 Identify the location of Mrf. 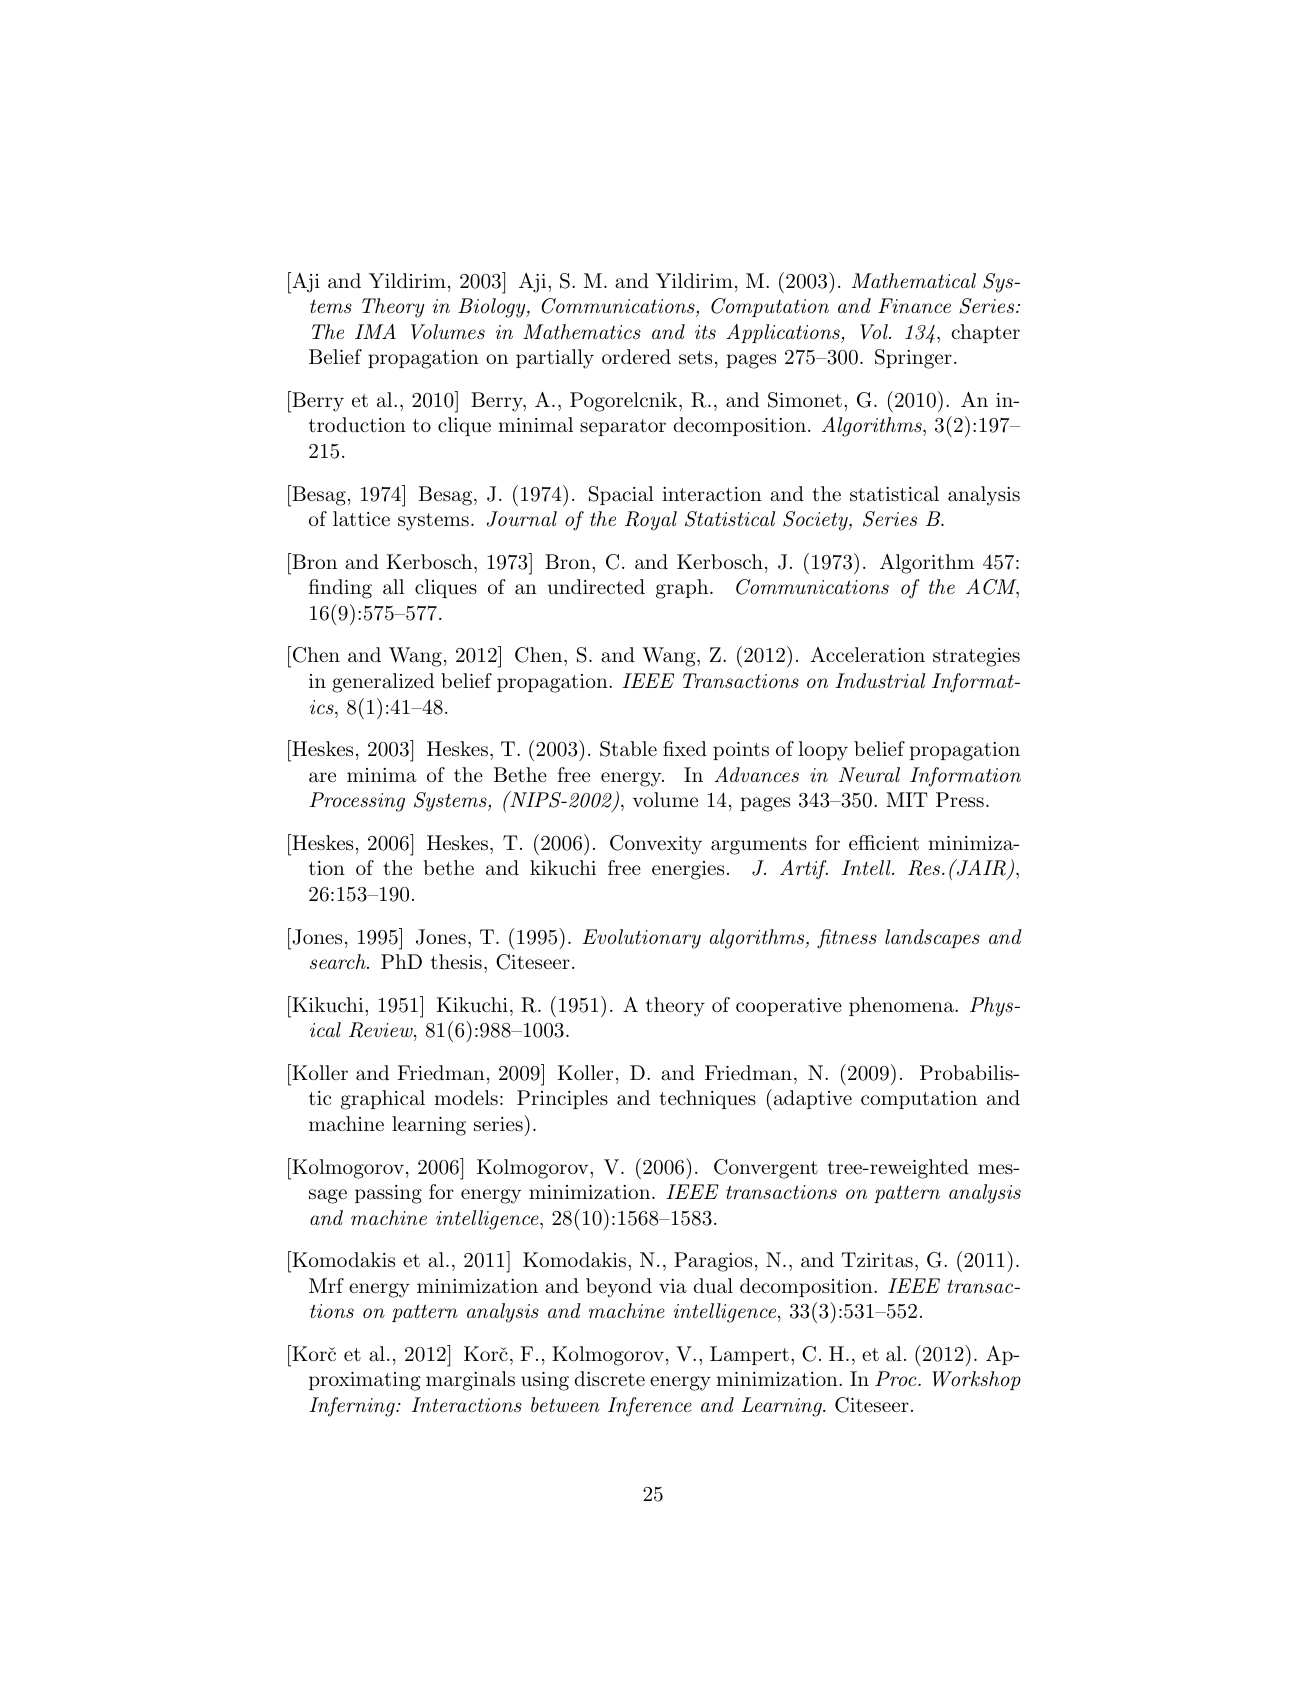
(326, 1285).
